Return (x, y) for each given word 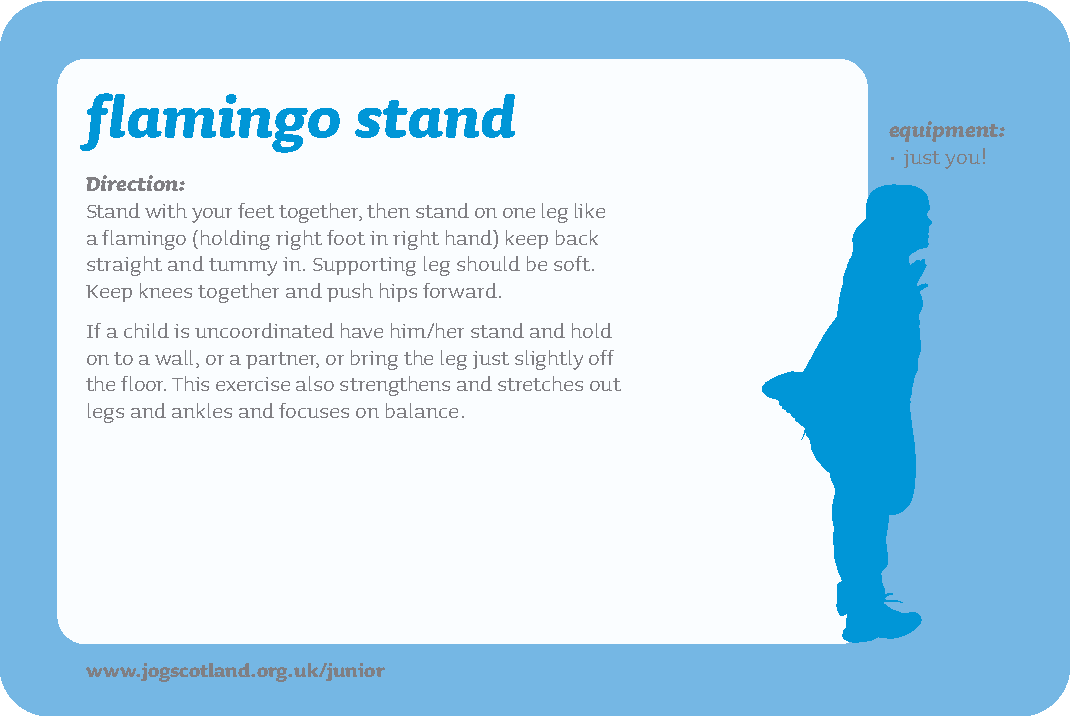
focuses (314, 410)
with (166, 210)
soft (573, 263)
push (350, 292)
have (362, 330)
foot (346, 237)
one (519, 213)
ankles (202, 410)
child (146, 330)
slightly (549, 360)
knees (166, 290)
